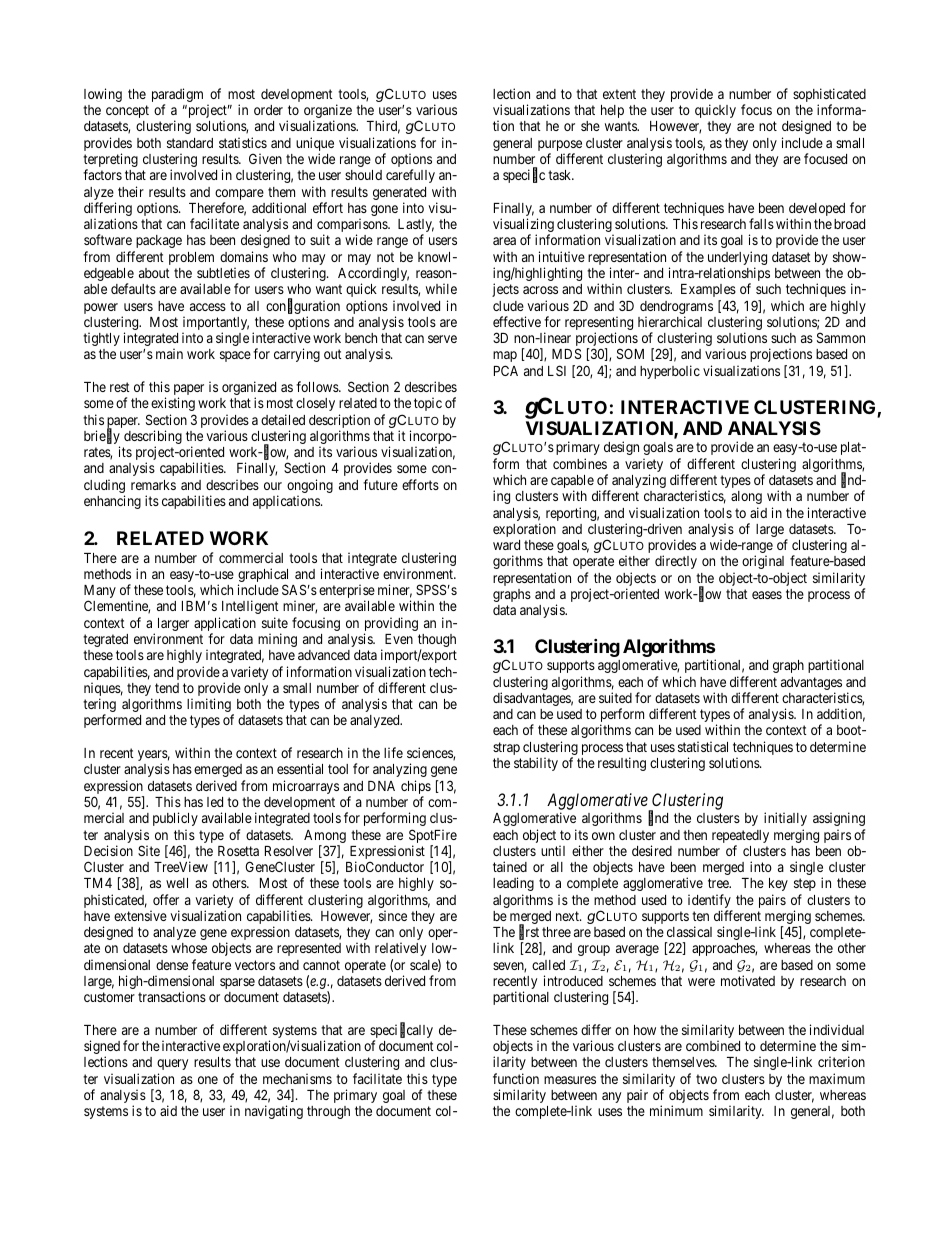 Image resolution: width=952 pixels, height=1233 pixels. Describe the element at coordinates (703, 746) in the image. I see `statistical` at that location.
